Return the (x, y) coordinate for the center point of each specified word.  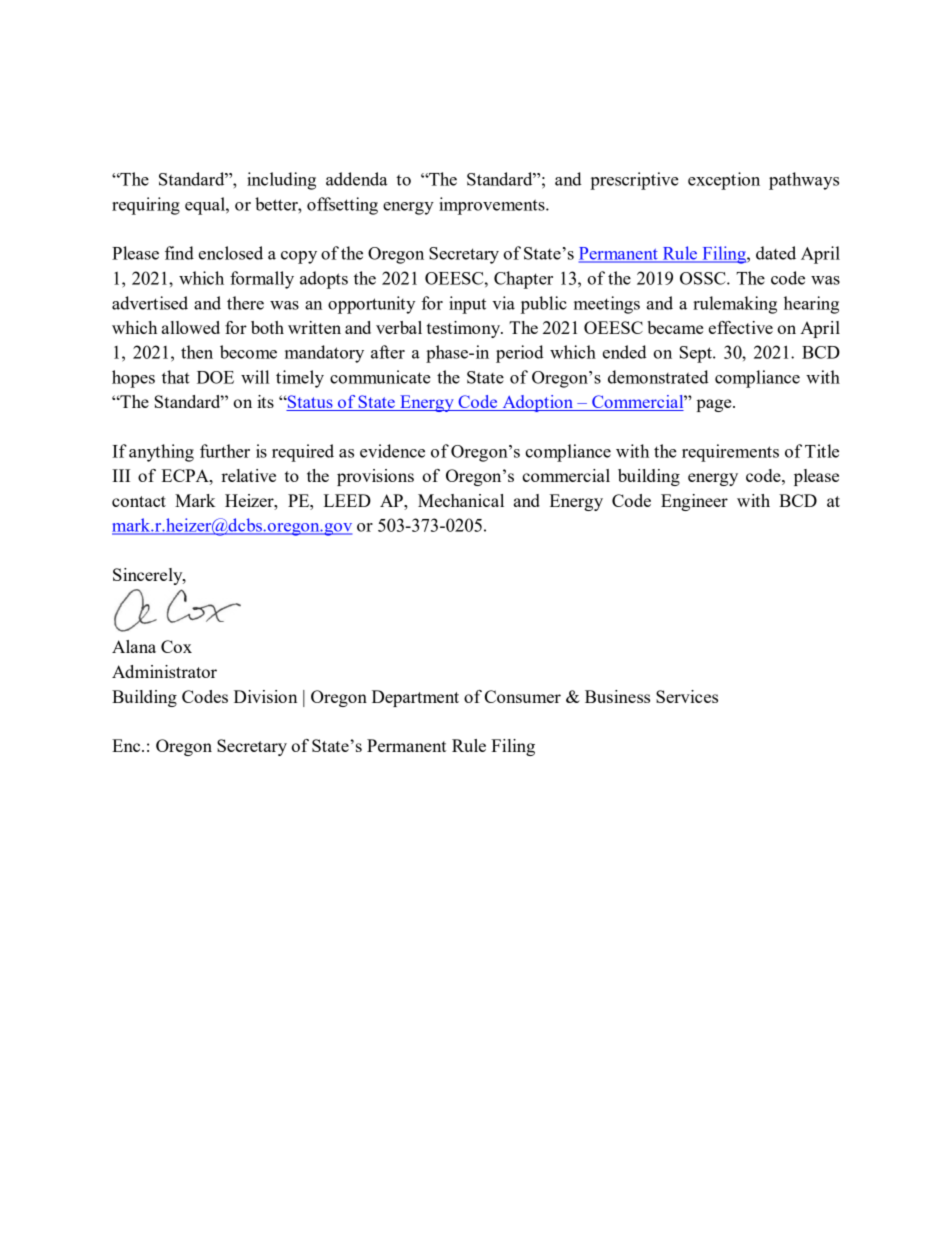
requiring (146, 206)
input (467, 305)
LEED (347, 500)
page (715, 405)
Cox (176, 646)
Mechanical (461, 500)
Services (687, 696)
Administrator (164, 671)
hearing (811, 305)
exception (724, 181)
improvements (493, 206)
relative (248, 475)
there (245, 303)
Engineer (694, 502)
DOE (215, 377)
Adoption (537, 403)
